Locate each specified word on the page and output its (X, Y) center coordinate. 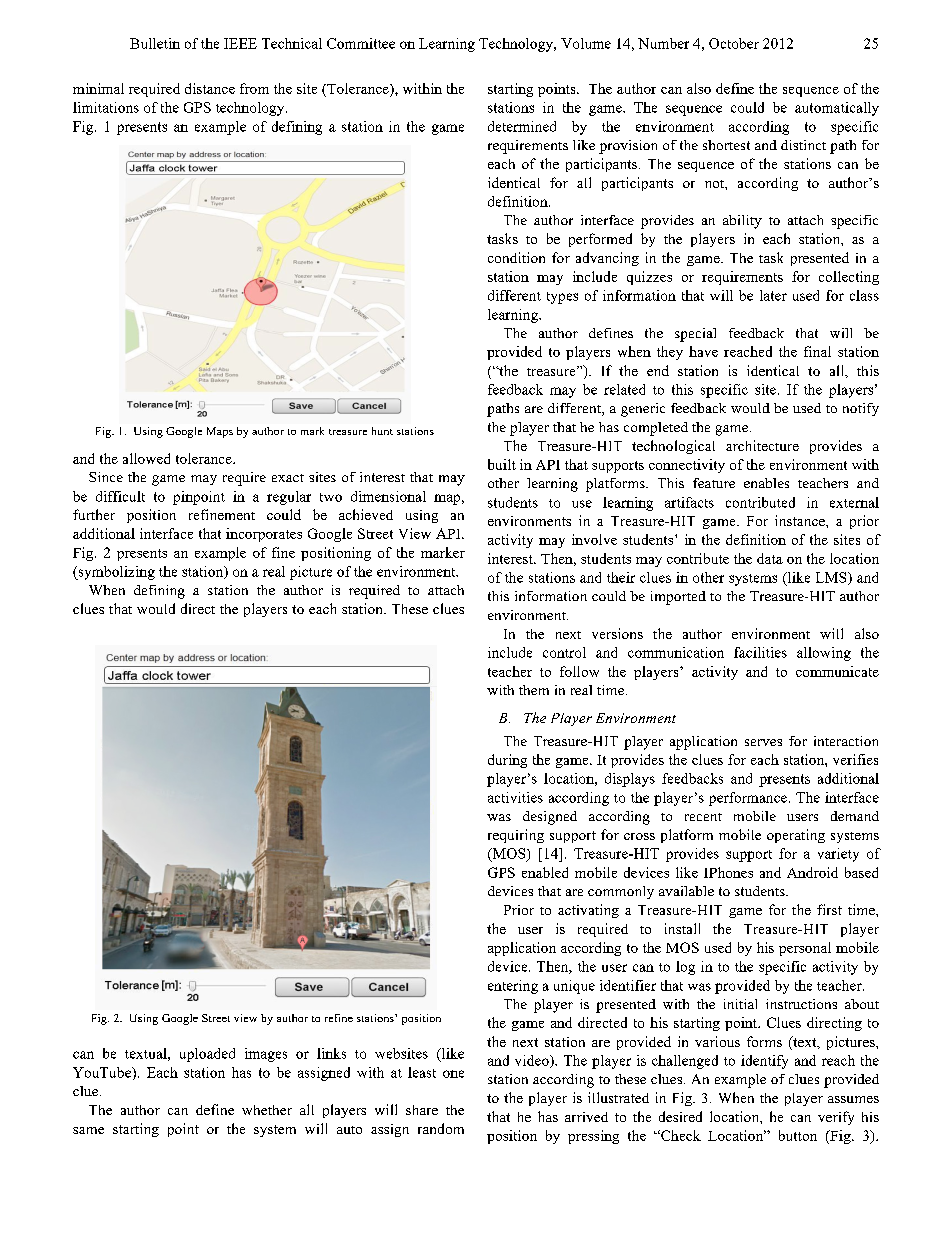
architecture (762, 445)
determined (522, 126)
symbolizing (115, 573)
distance (210, 88)
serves (763, 742)
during (507, 761)
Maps (220, 432)
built (502, 464)
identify (764, 1062)
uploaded (207, 1055)
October (734, 43)
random (441, 1128)
